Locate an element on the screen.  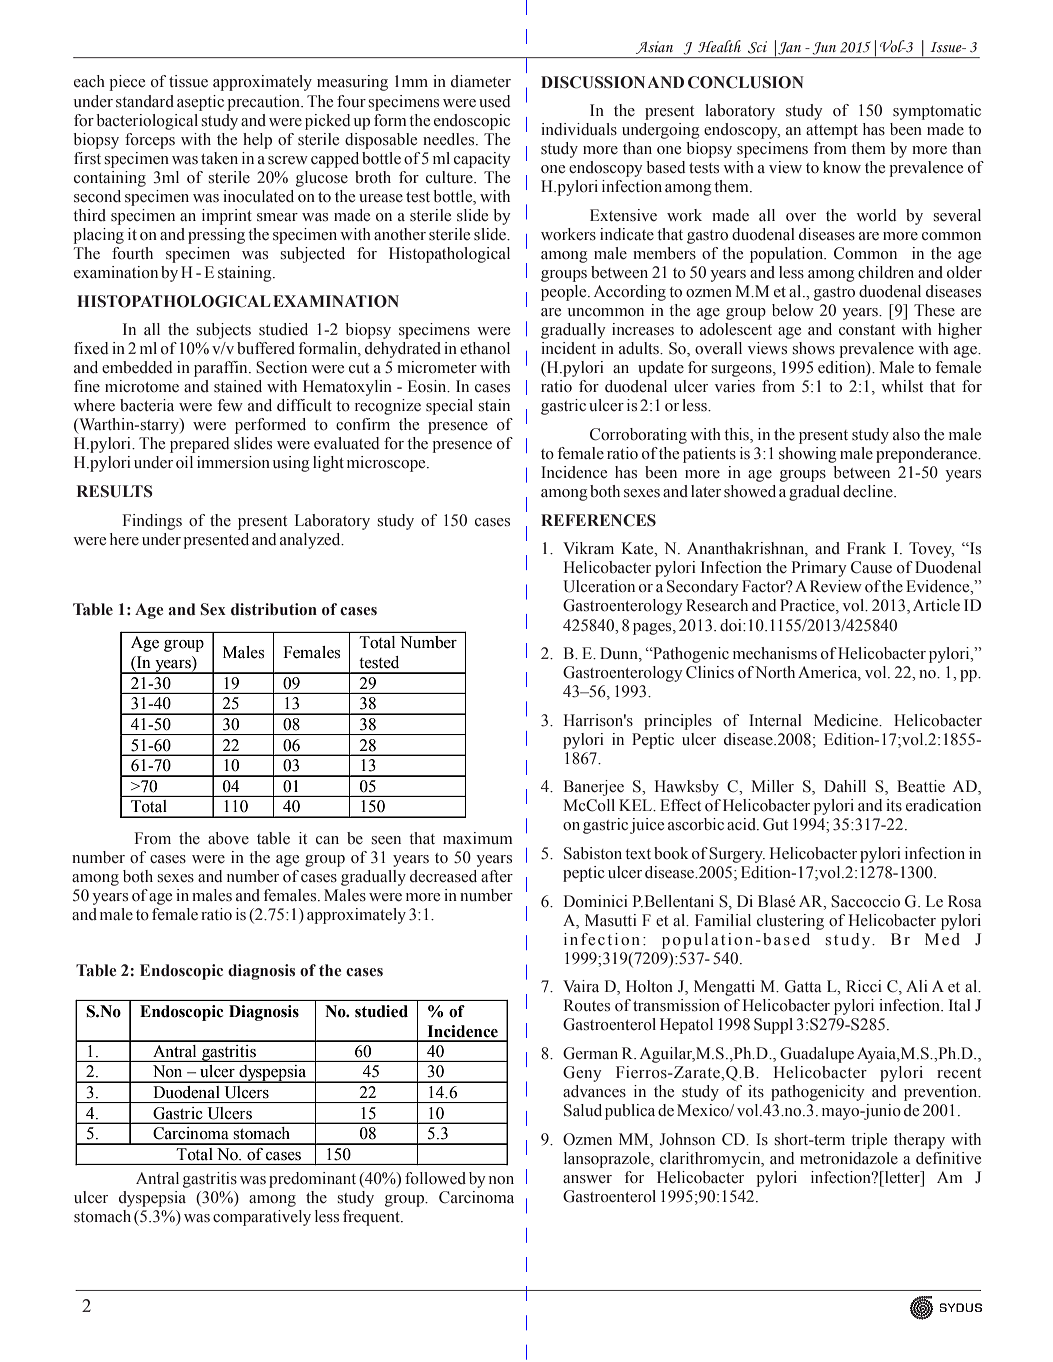
used is located at coordinates (494, 101).
